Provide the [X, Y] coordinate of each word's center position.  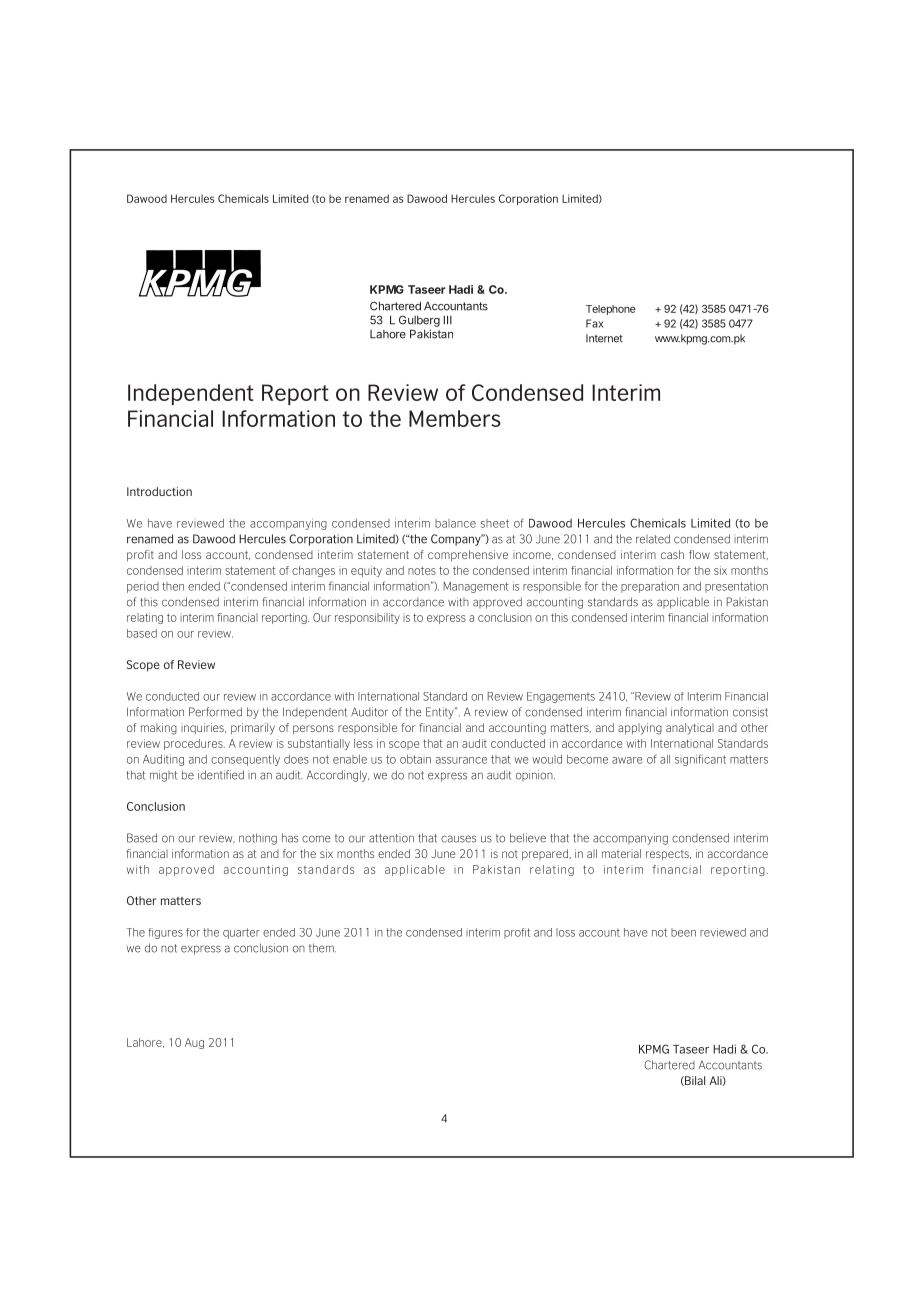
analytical [690, 729]
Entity [441, 713]
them [322, 948]
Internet [604, 338]
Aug [194, 1043]
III [447, 320]
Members [455, 418]
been [683, 932]
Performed [215, 712]
